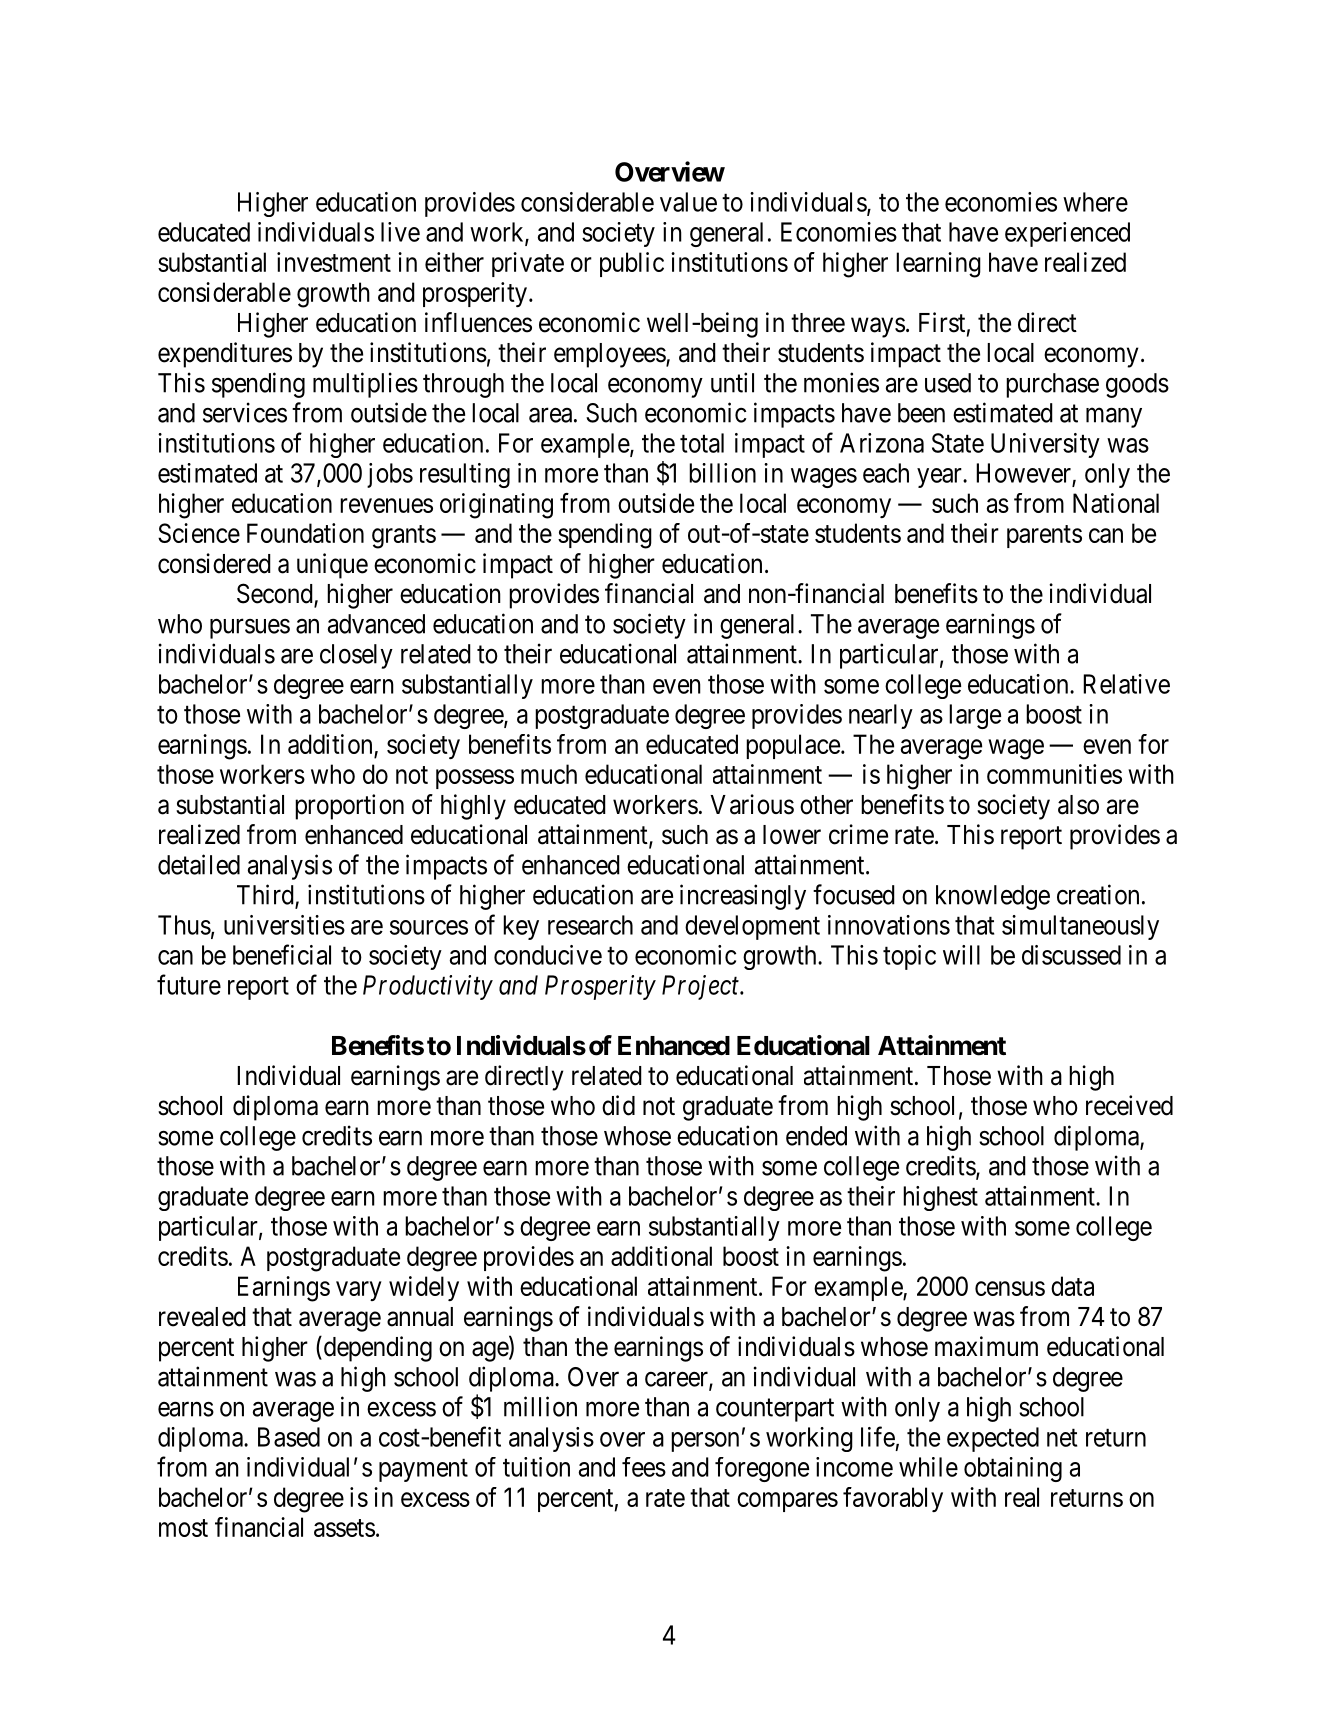  I want to click on investment, so click(334, 262).
